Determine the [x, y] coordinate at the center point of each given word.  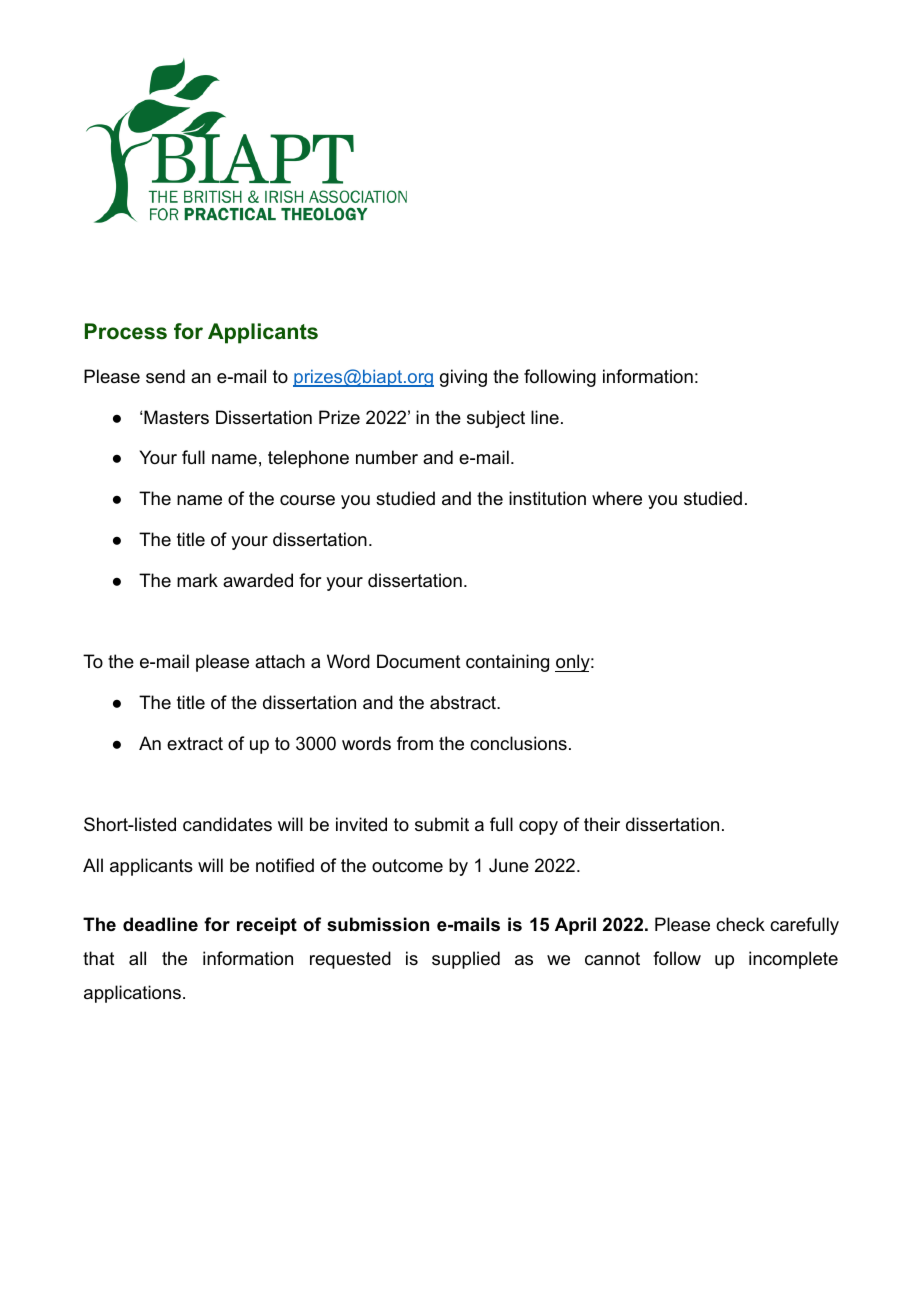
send [165, 376]
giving [463, 378]
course [307, 500]
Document [419, 661]
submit [442, 824]
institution [547, 498]
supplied [466, 960]
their [602, 824]
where [617, 498]
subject [496, 419]
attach [280, 661]
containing [507, 663]
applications [132, 994]
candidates [227, 824]
